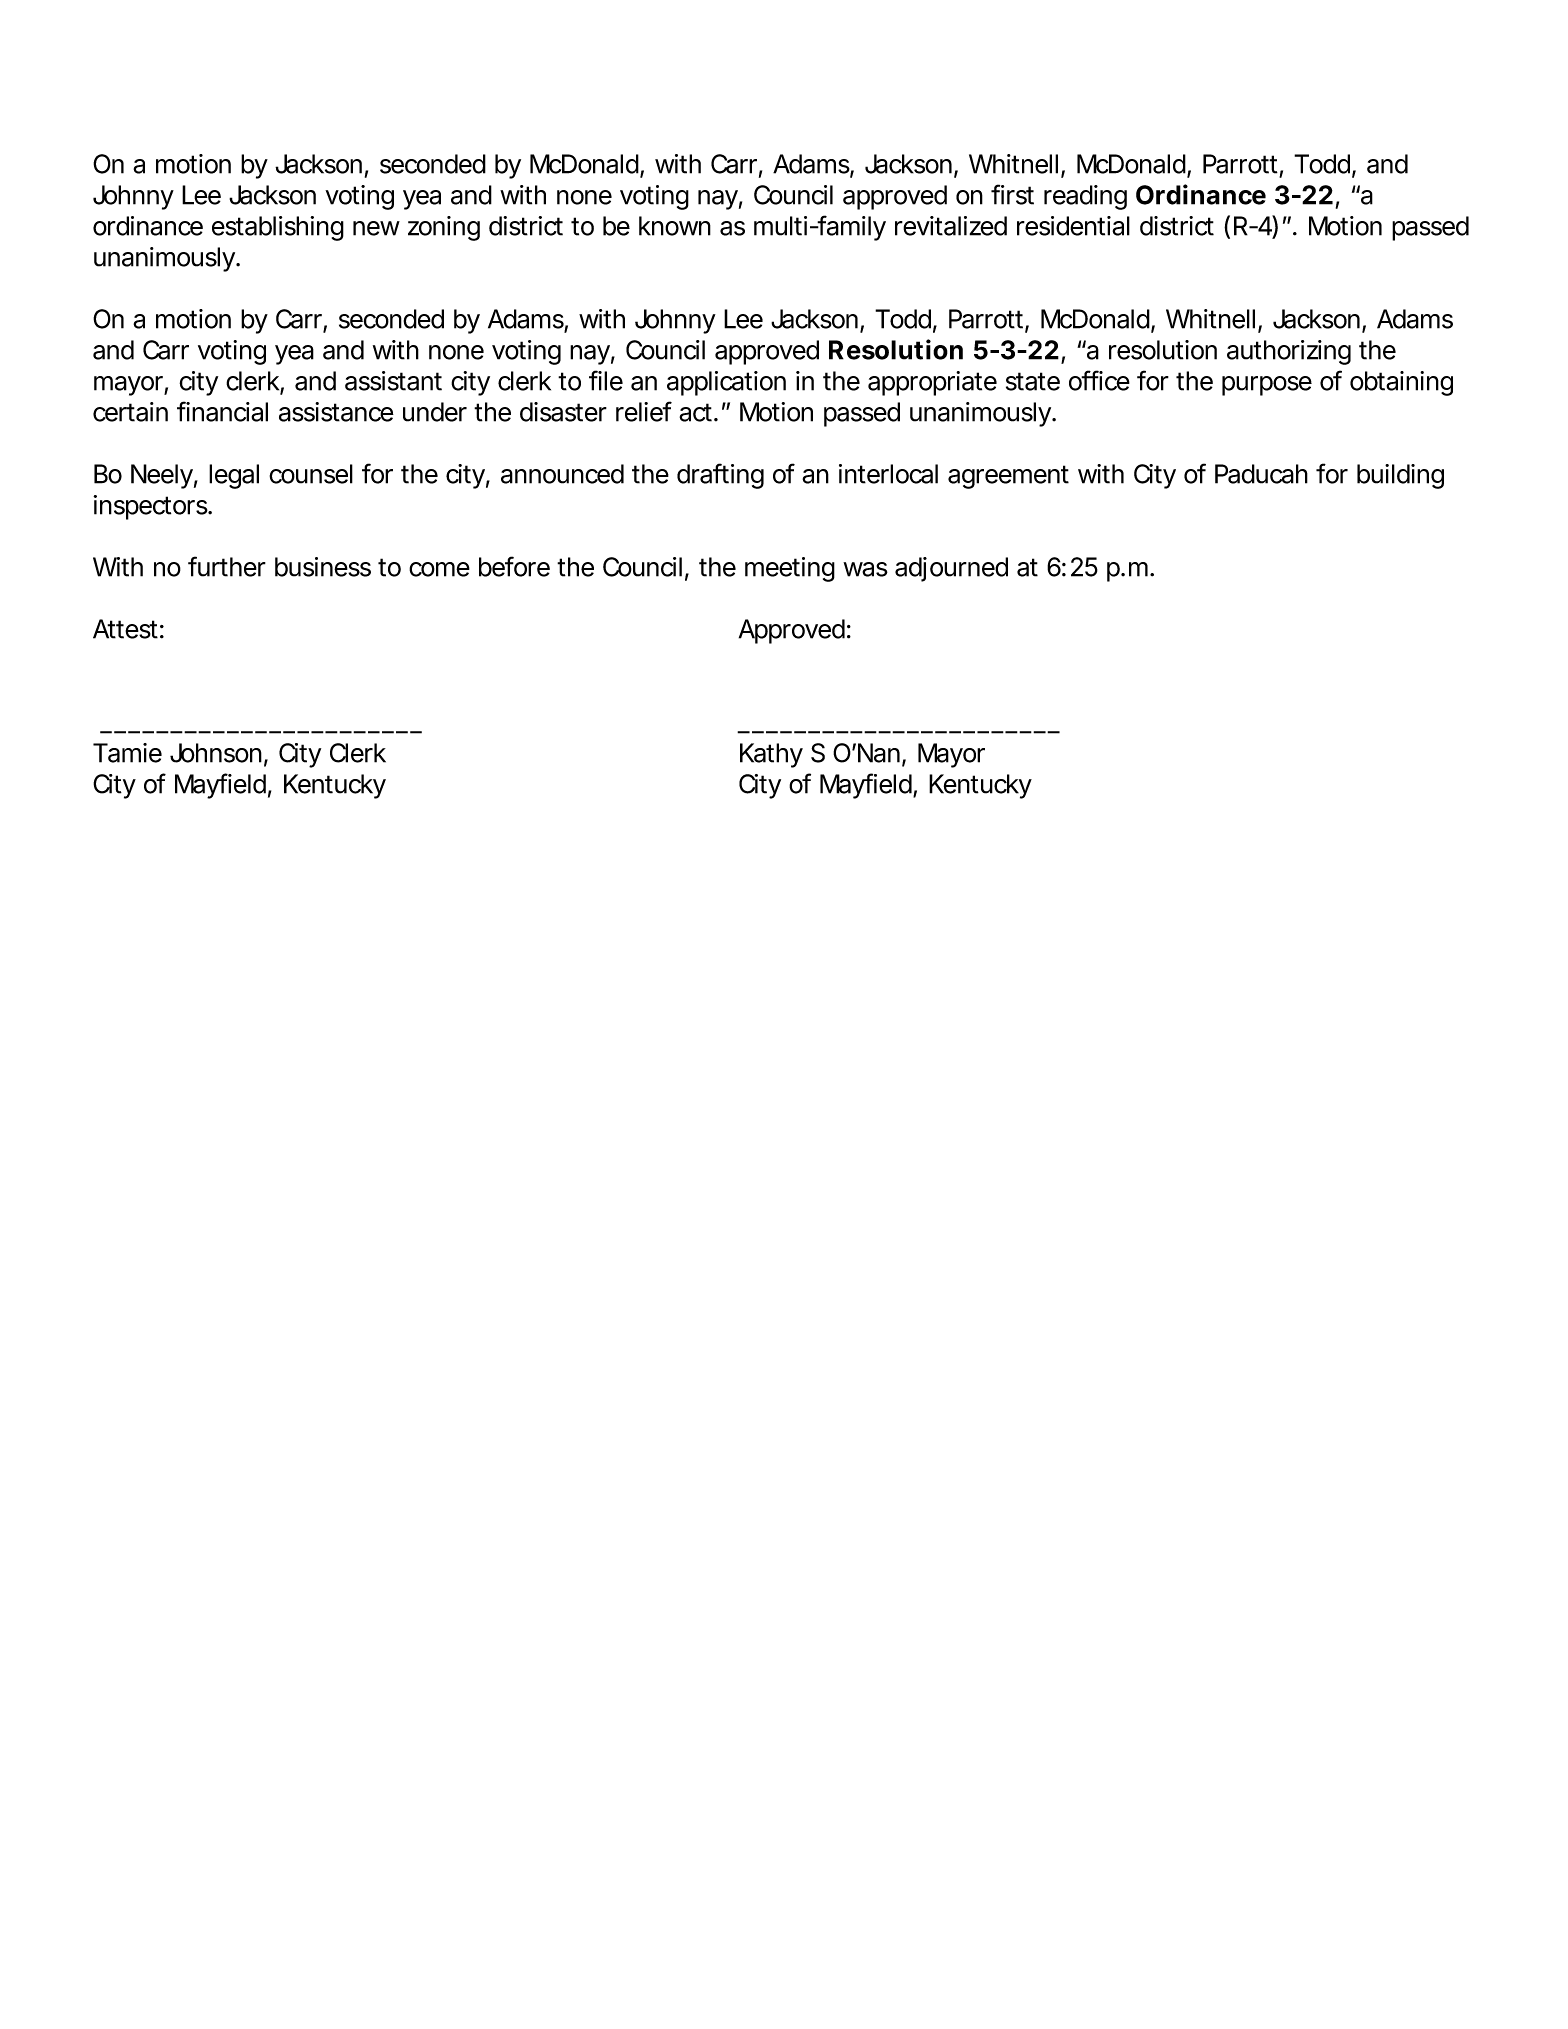  I want to click on known, so click(675, 226).
